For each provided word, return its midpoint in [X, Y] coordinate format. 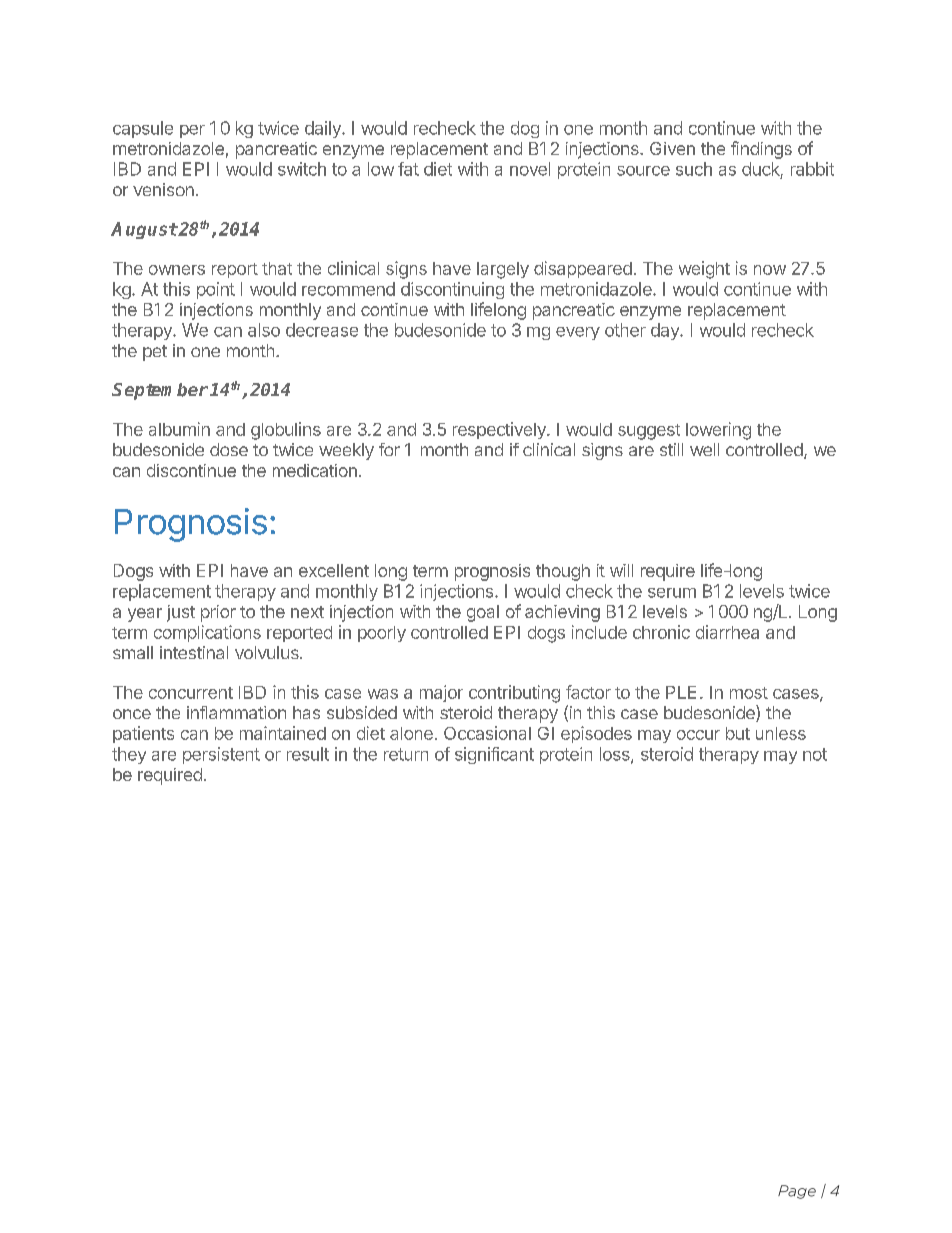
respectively [500, 430]
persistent [221, 755]
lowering [718, 431]
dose [229, 449]
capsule [143, 129]
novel [530, 169]
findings [761, 150]
